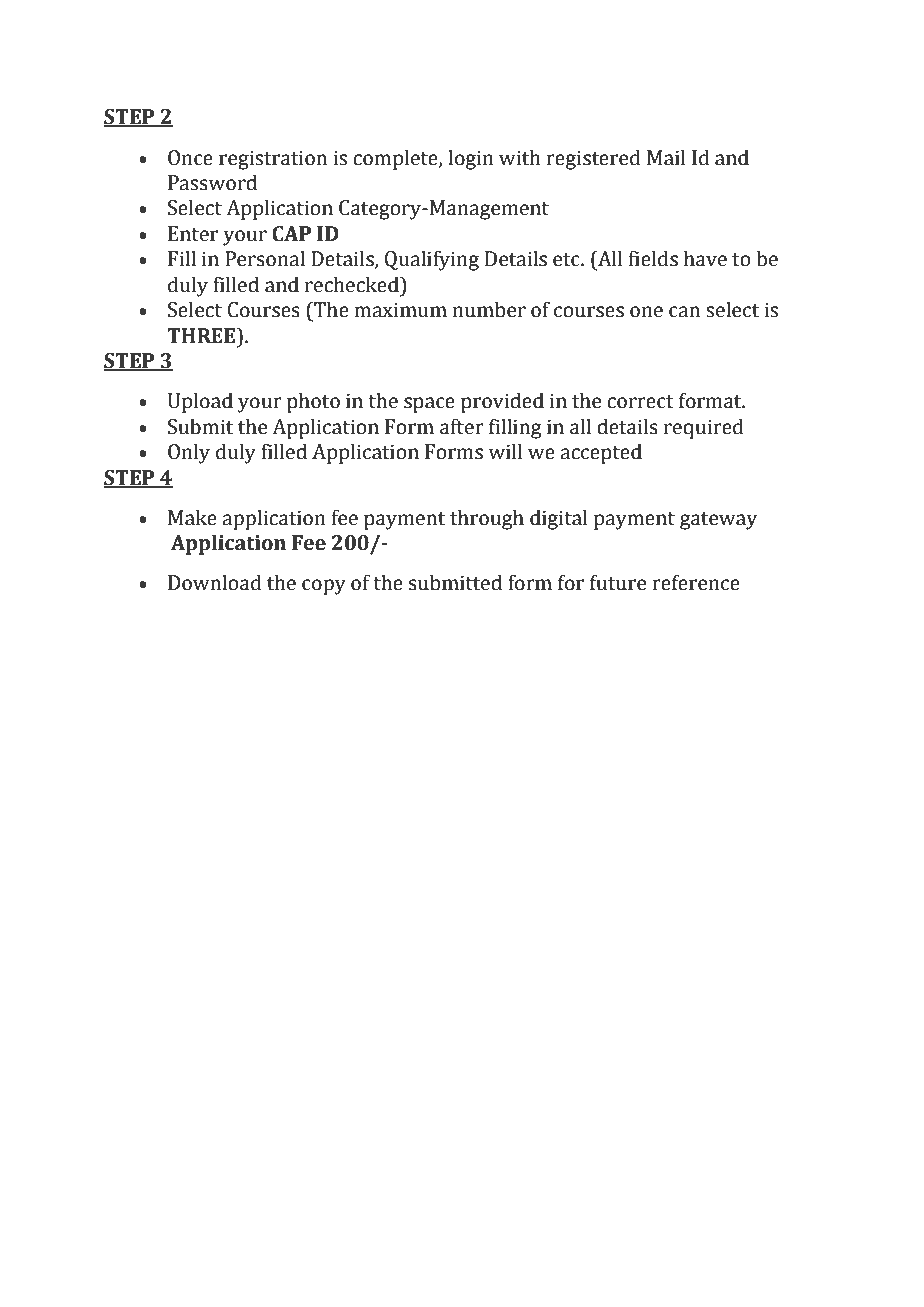 The image size is (924, 1307). I want to click on login, so click(471, 159).
